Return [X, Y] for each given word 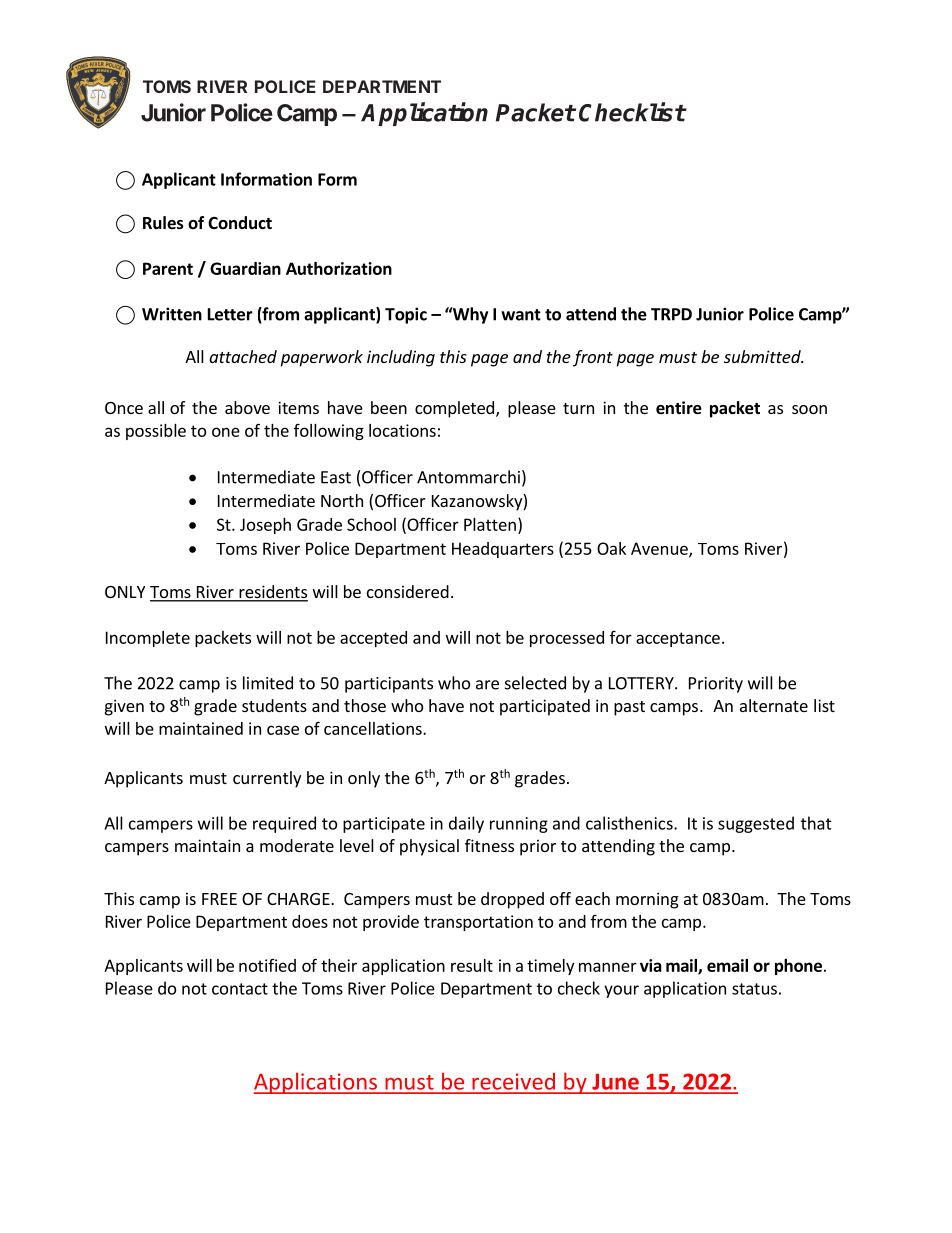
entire [679, 408]
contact [240, 989]
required [284, 824]
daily [466, 824]
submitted [763, 356]
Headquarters [503, 550]
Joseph [265, 526]
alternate [774, 705]
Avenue [660, 549]
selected [535, 683]
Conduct [240, 222]
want [521, 315]
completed [454, 409]
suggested [756, 824]
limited [268, 683]
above [247, 407]
